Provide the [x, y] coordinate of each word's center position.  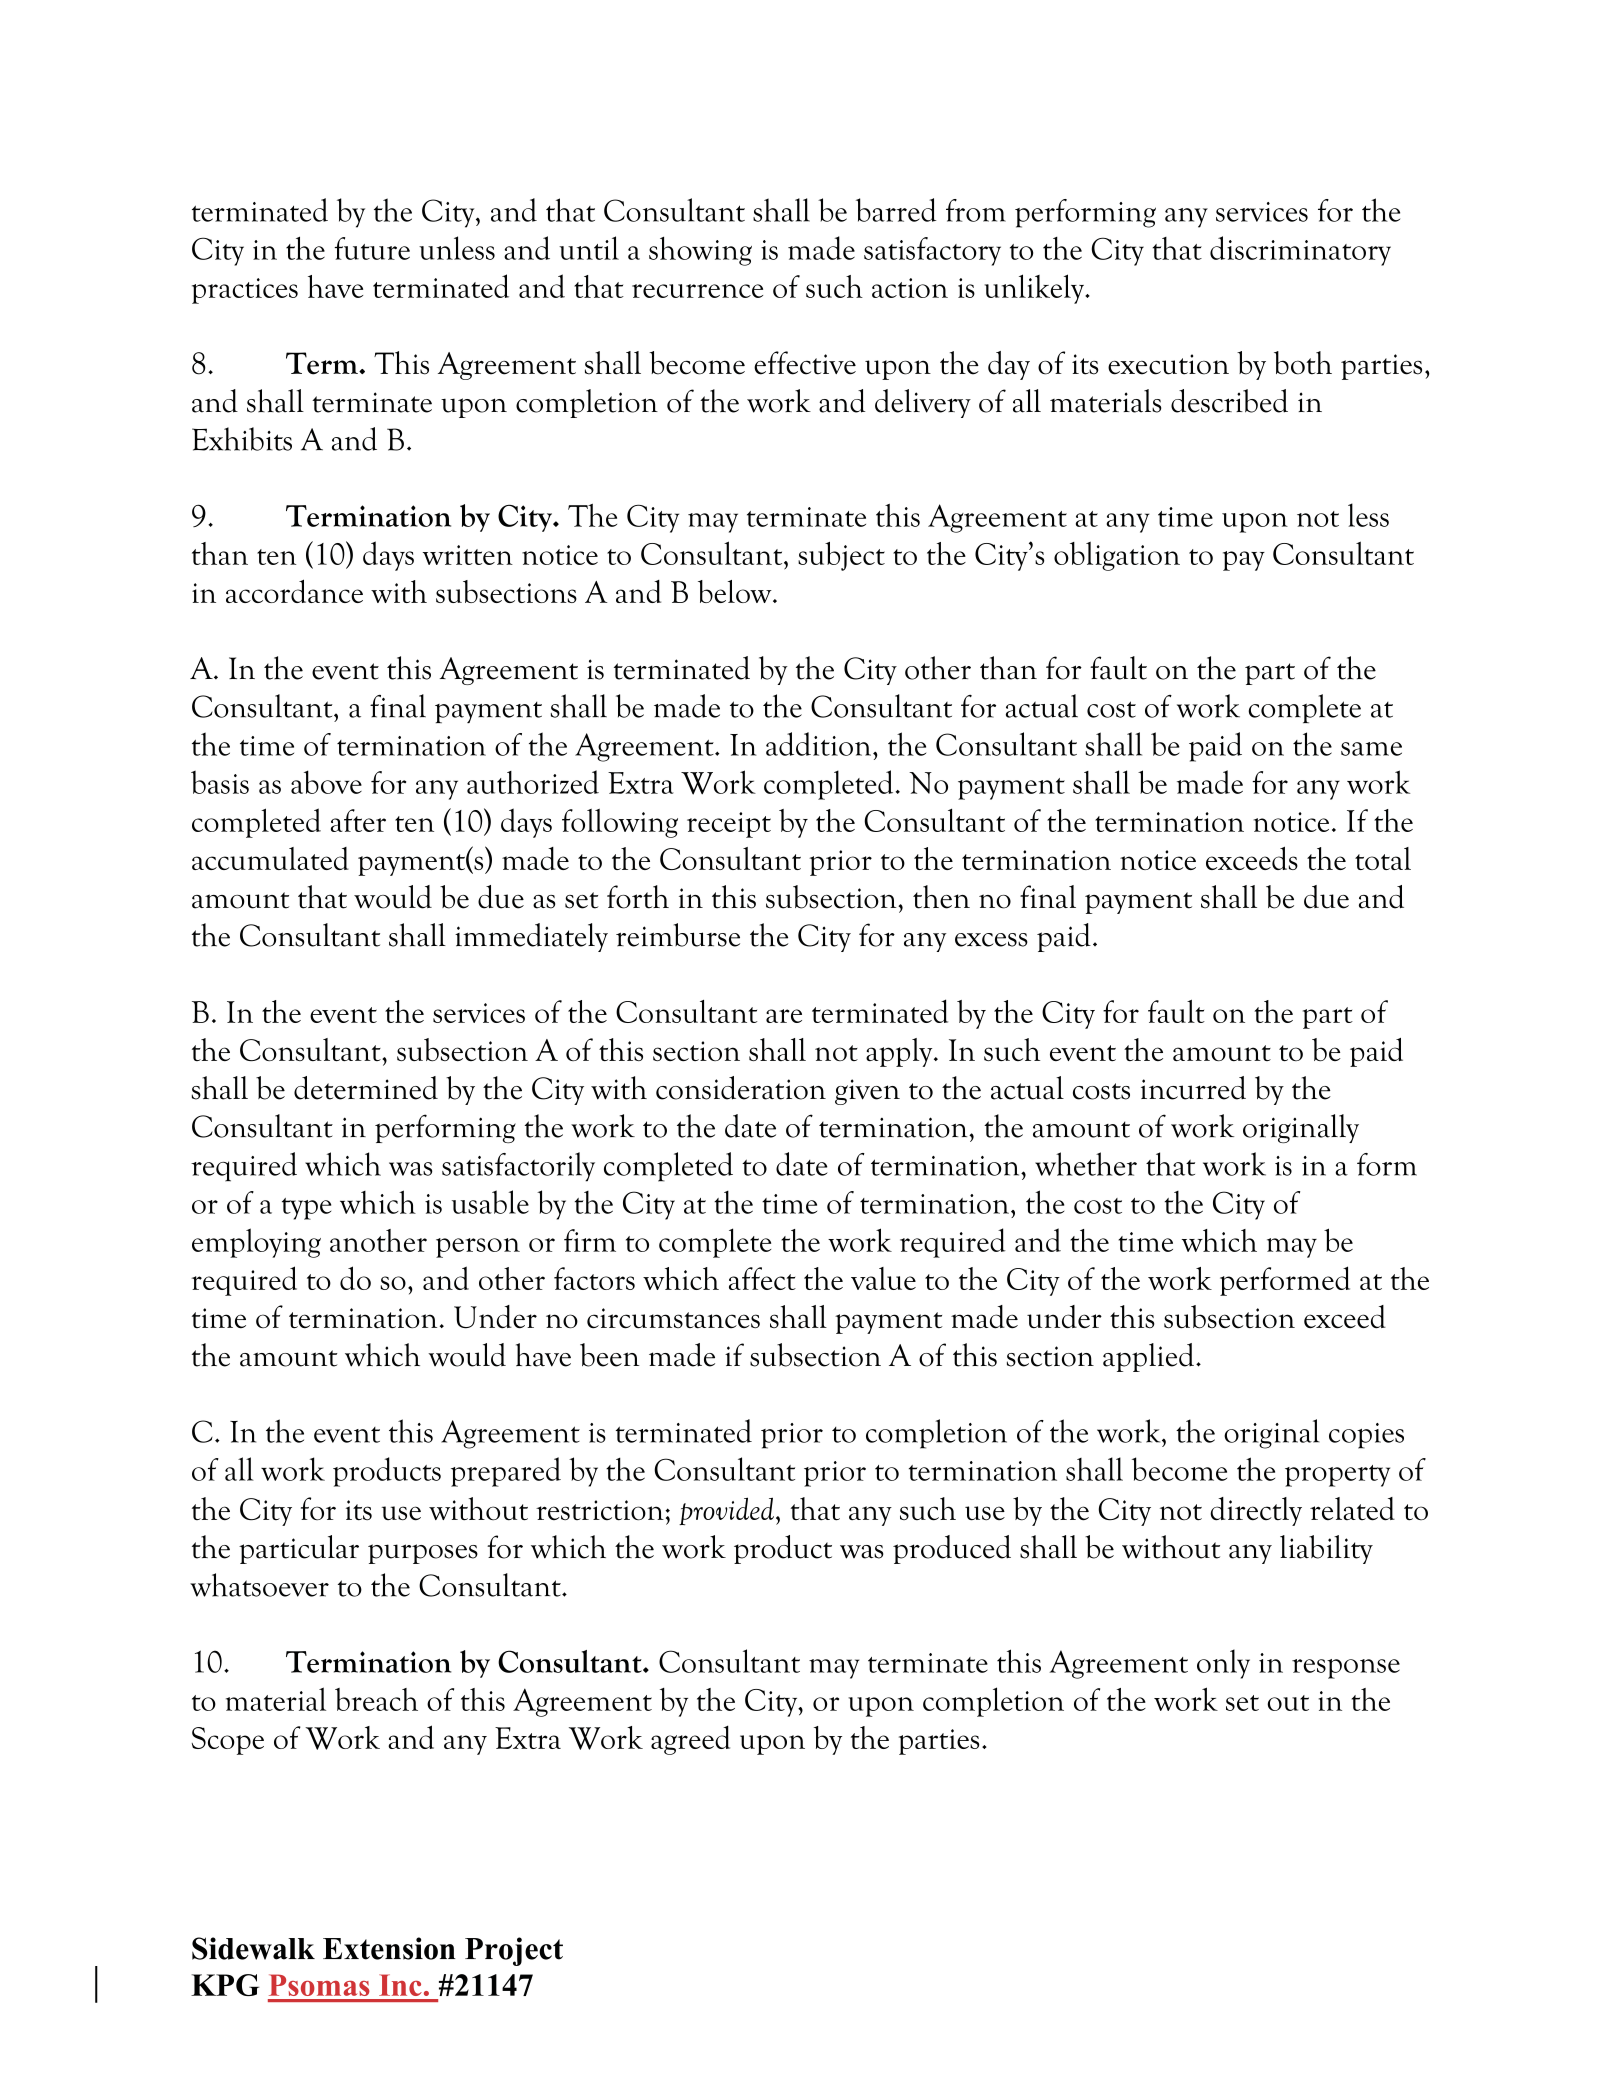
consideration [741, 1088]
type [306, 1209]
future [372, 248]
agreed [690, 1740]
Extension [389, 1948]
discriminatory [1300, 251]
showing [700, 251]
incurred [1193, 1088]
